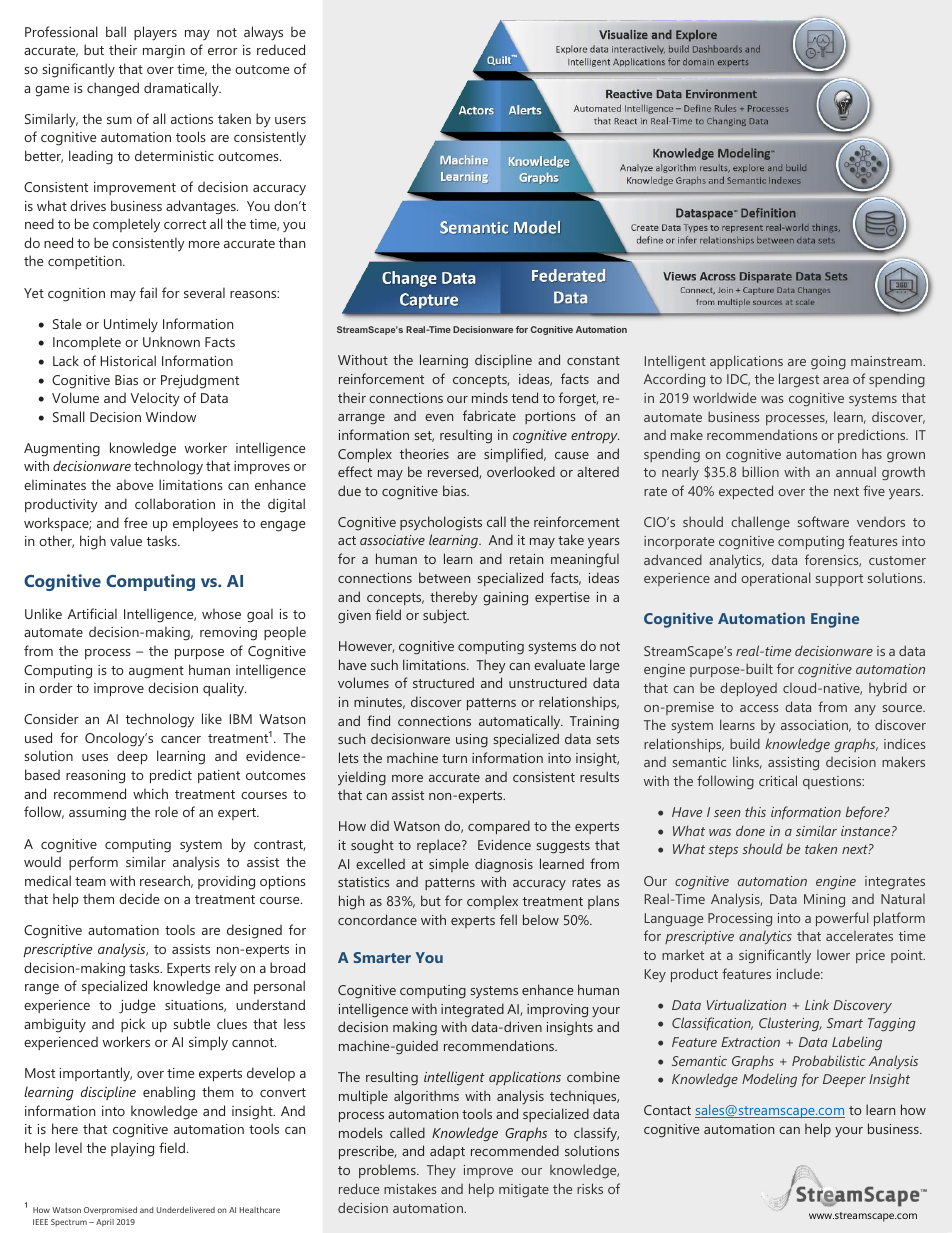 This document has width=952, height=1233. What do you see at coordinates (828, 363) in the document?
I see `going` at bounding box center [828, 363].
